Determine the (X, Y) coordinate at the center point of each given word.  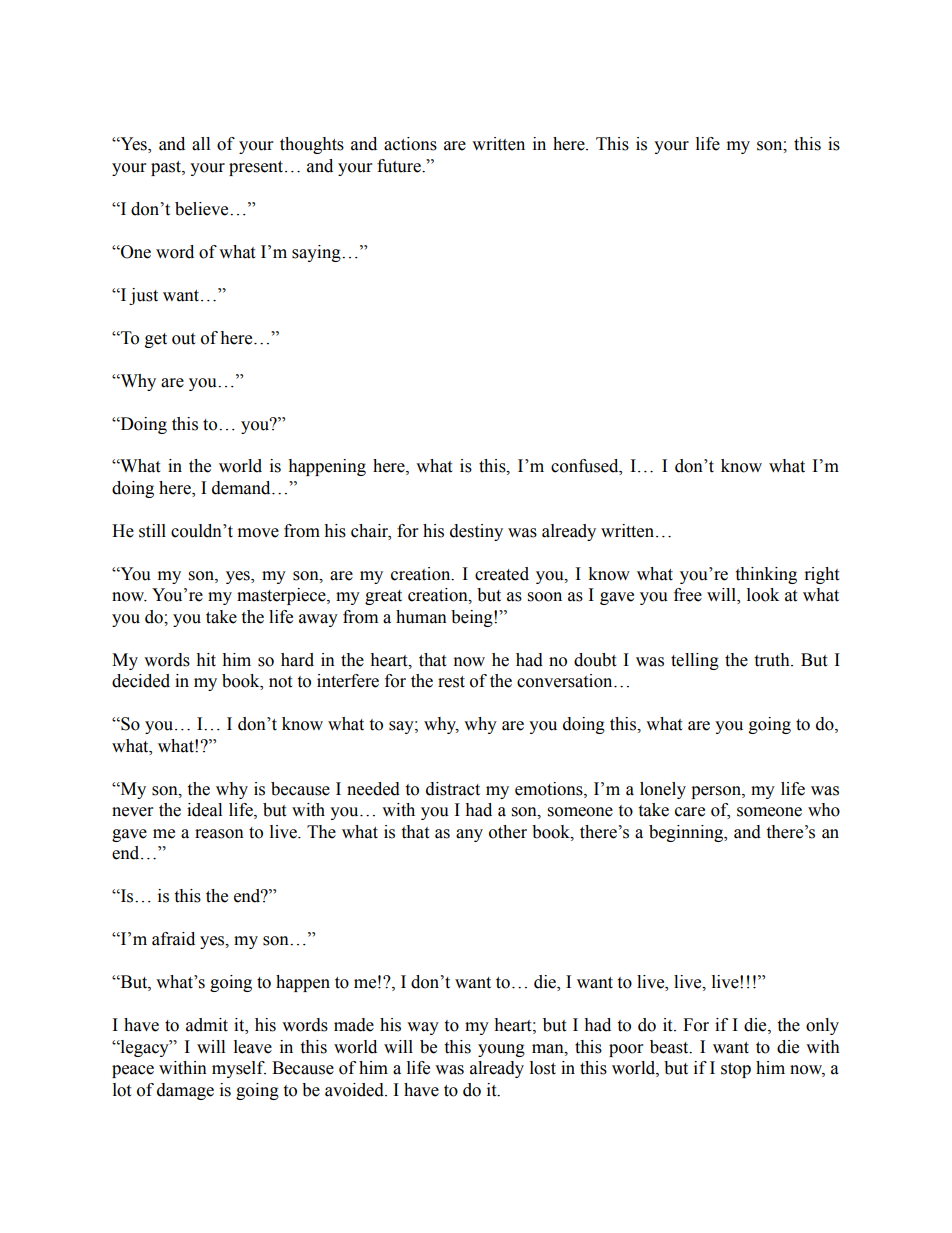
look (763, 595)
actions (410, 144)
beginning (687, 833)
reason (219, 834)
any (469, 835)
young (501, 1050)
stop (736, 1070)
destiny (476, 532)
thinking (766, 575)
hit (206, 660)
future (400, 166)
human (421, 617)
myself (239, 1069)
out (183, 339)
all (201, 144)
